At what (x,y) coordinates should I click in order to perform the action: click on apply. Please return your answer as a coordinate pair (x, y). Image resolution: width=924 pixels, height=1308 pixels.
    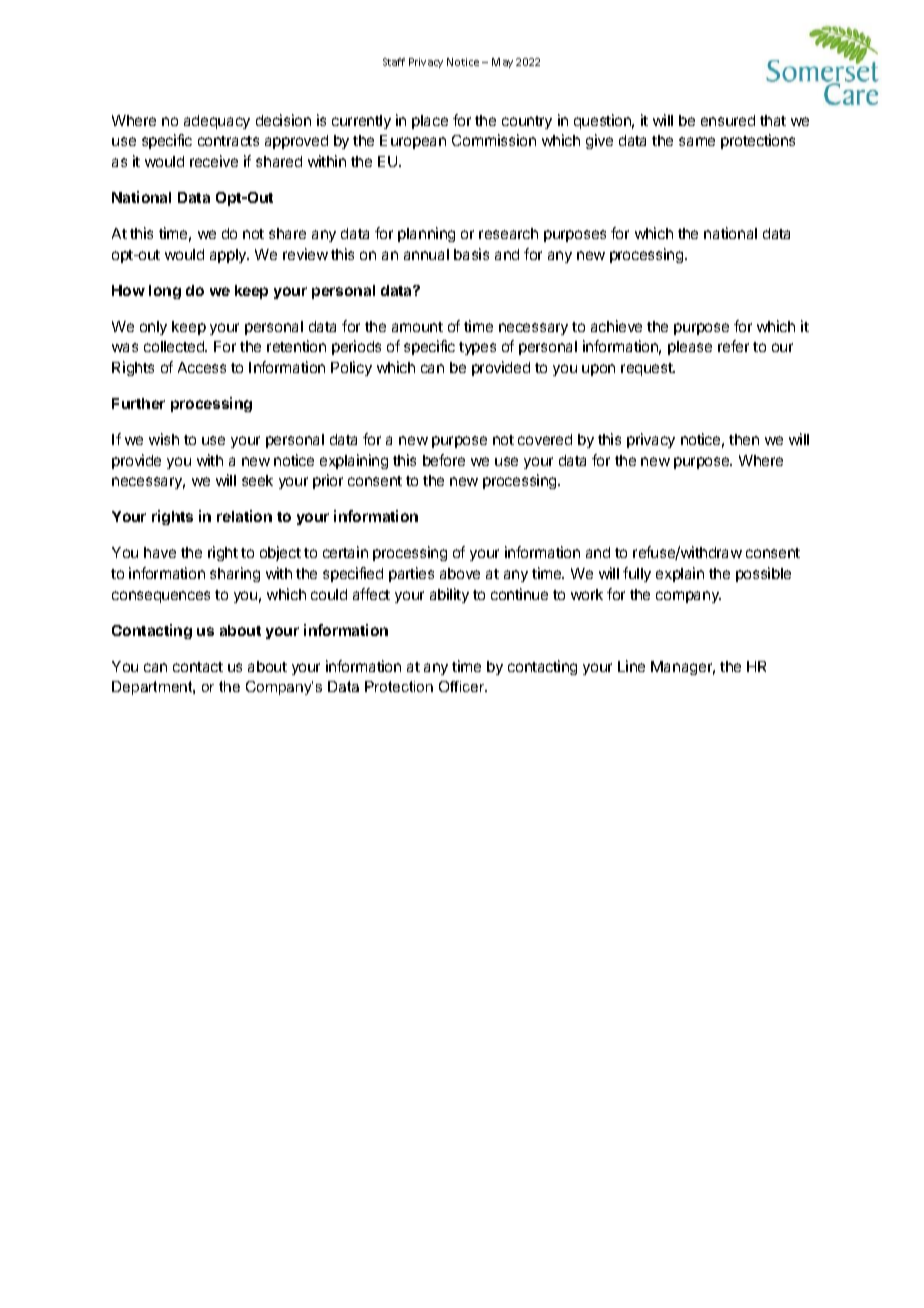
    Looking at the image, I should click on (229, 256).
